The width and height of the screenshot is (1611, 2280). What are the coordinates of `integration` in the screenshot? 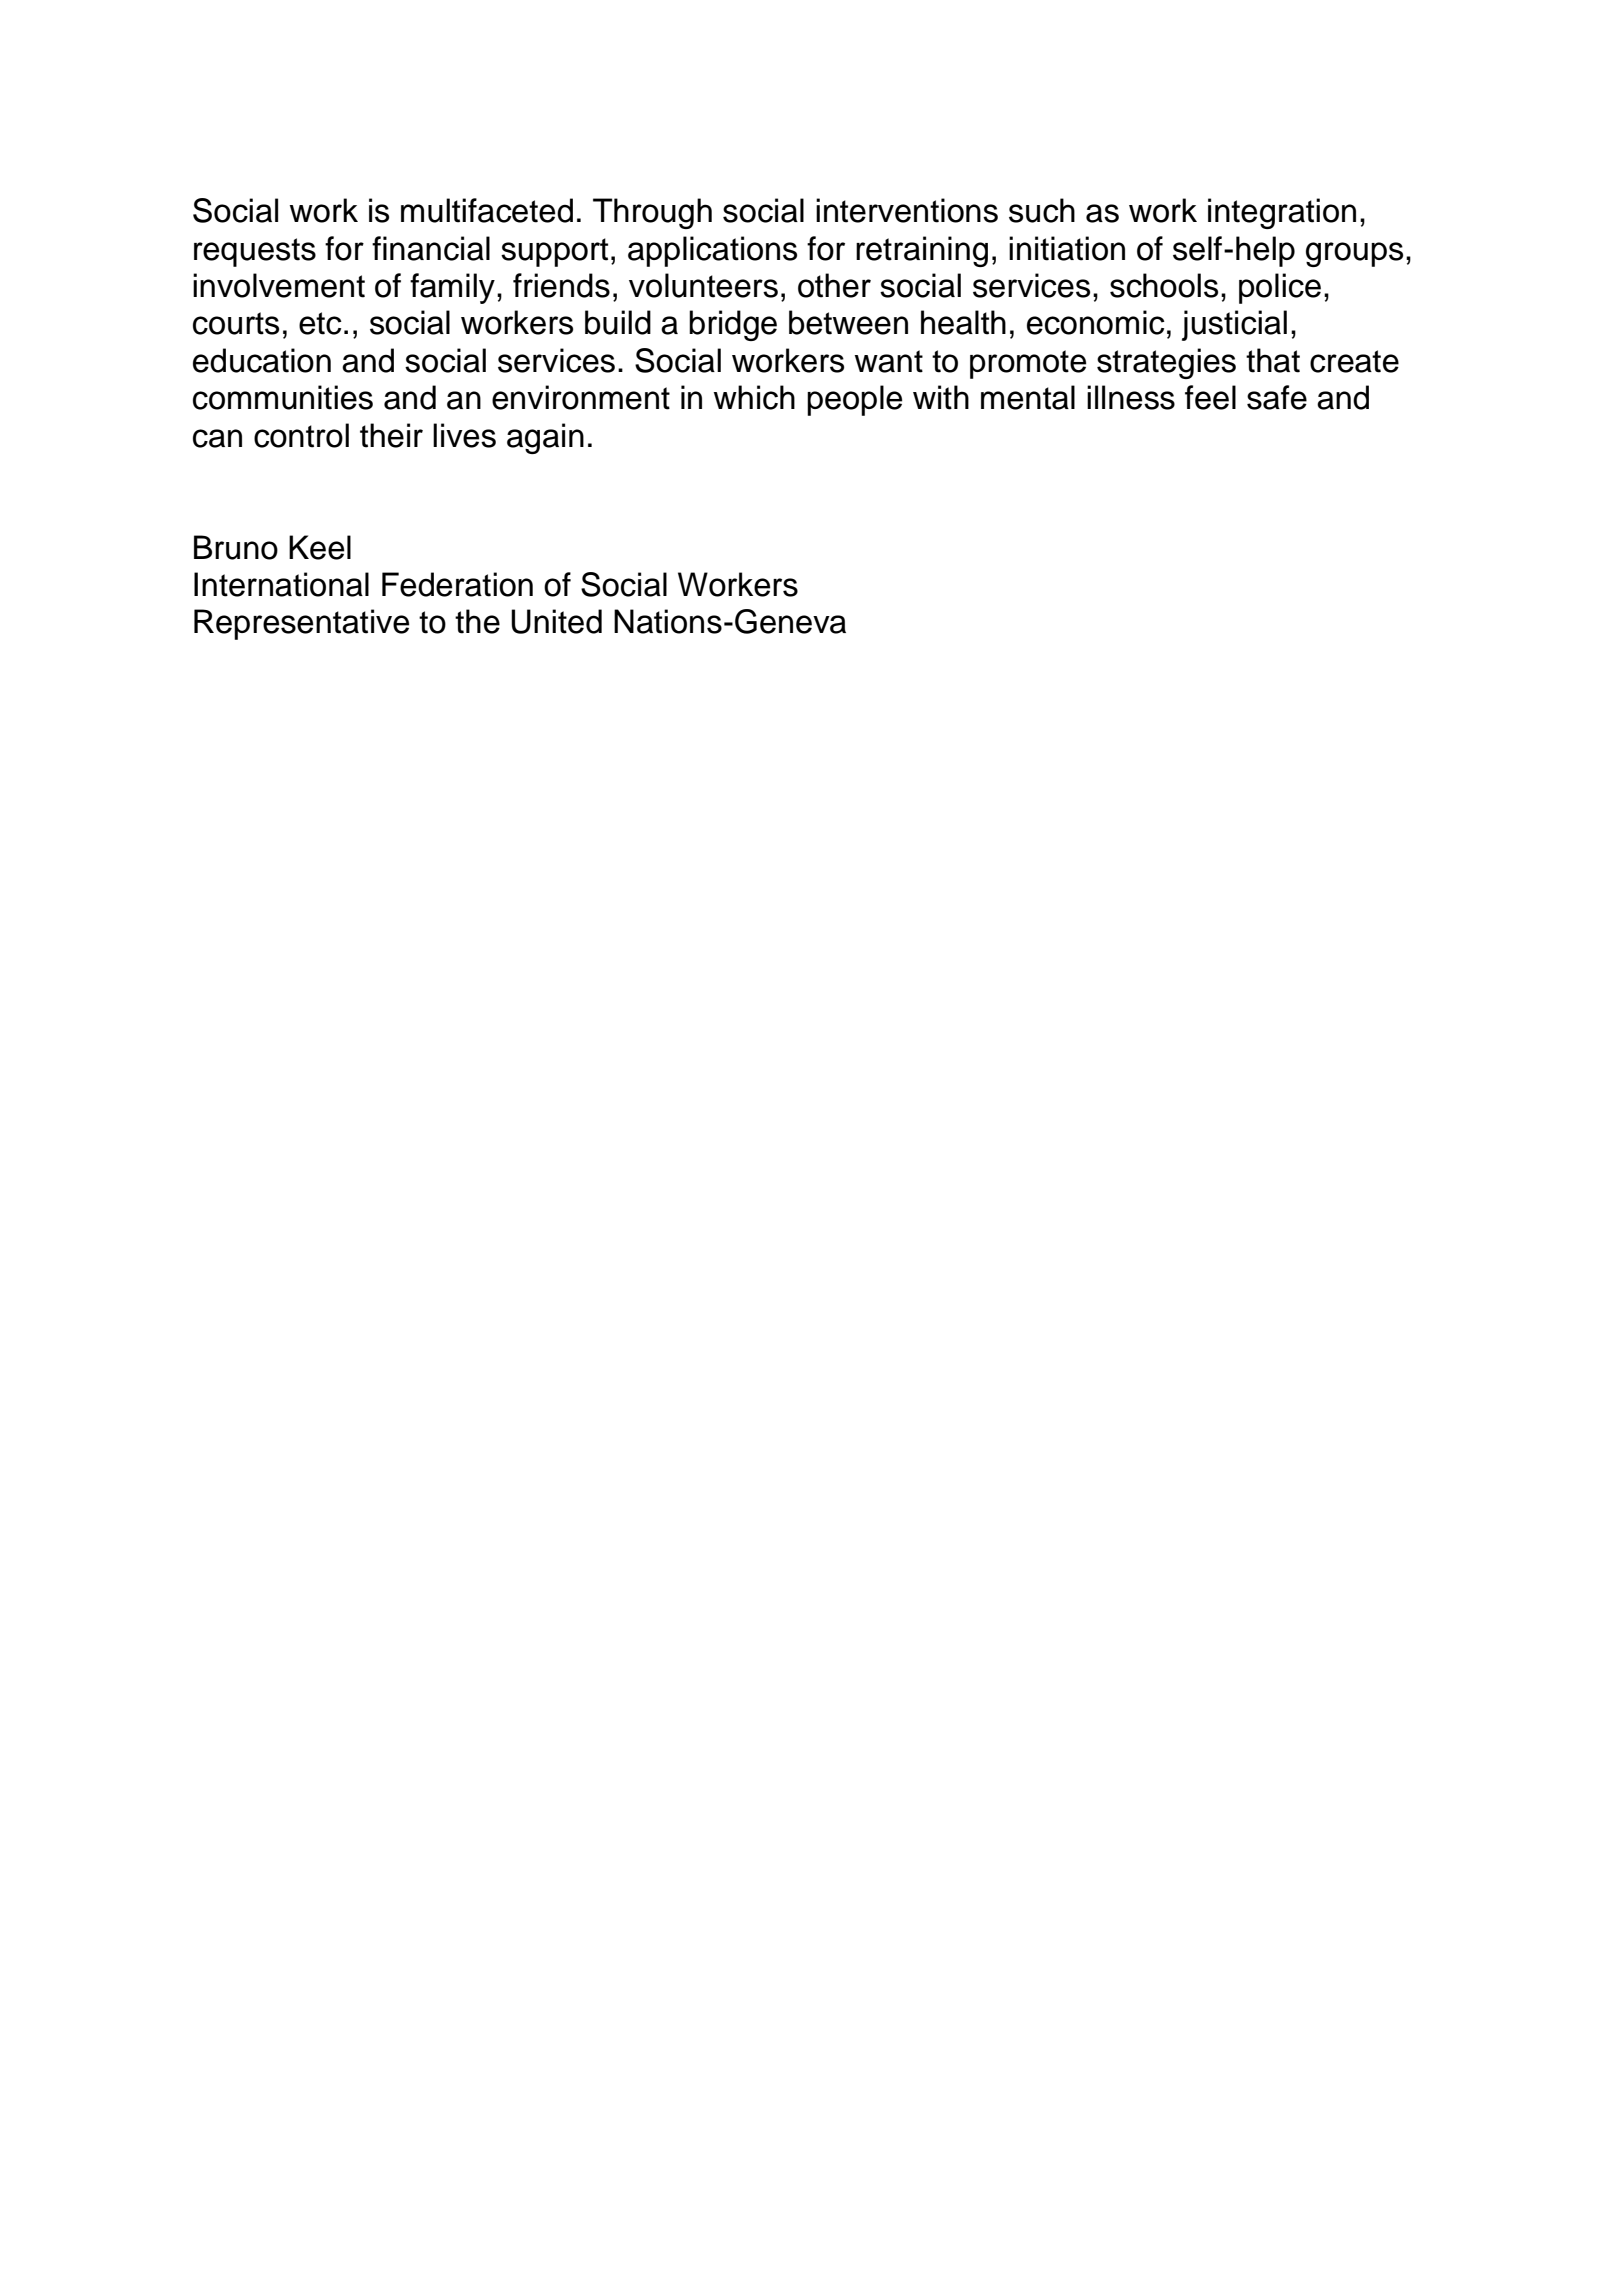 It's located at (1282, 213).
